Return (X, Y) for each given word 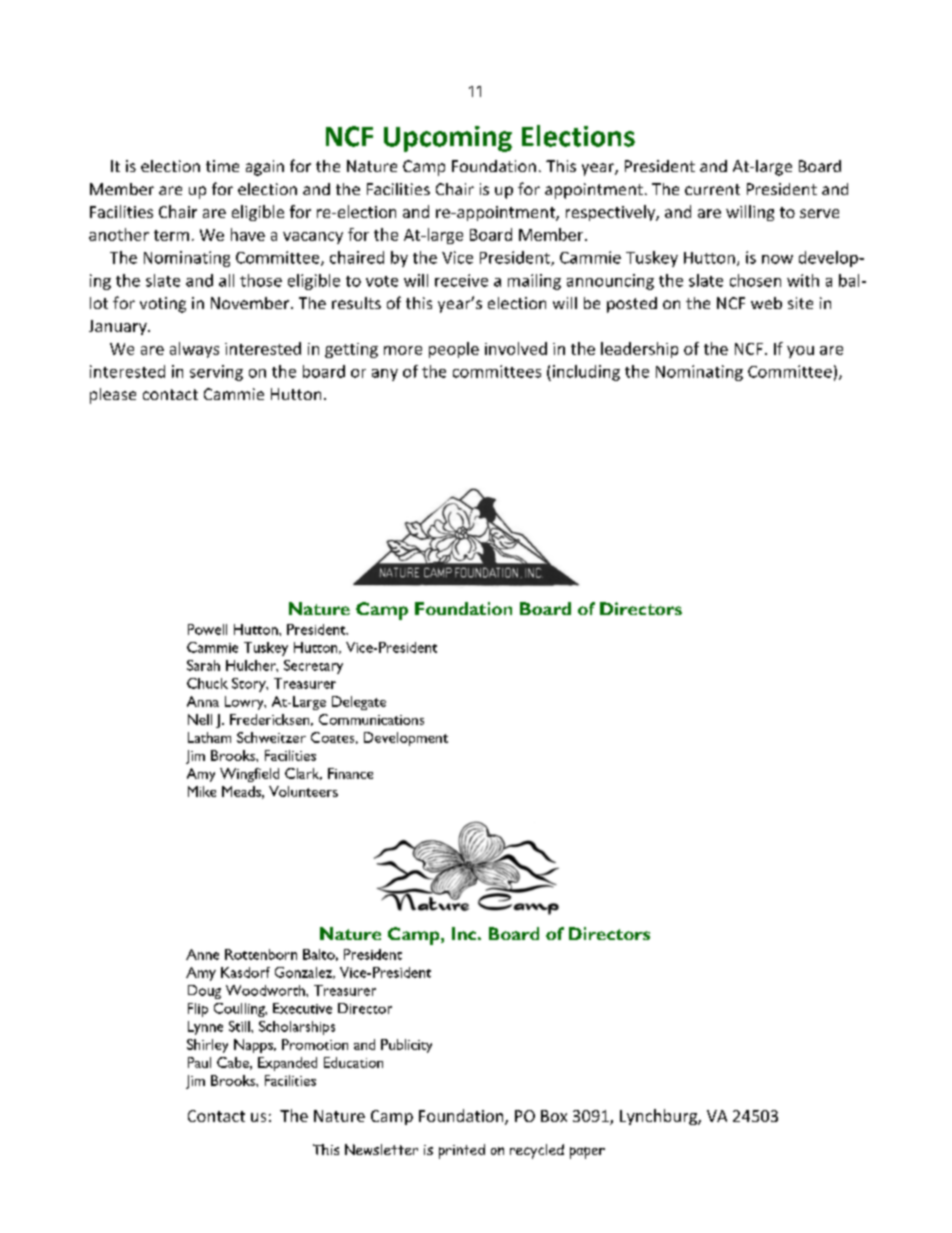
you (800, 352)
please (113, 396)
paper (587, 1153)
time (222, 166)
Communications (371, 719)
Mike (202, 791)
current (712, 189)
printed (462, 1151)
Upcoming (448, 139)
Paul (199, 1062)
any (385, 375)
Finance (350, 773)
